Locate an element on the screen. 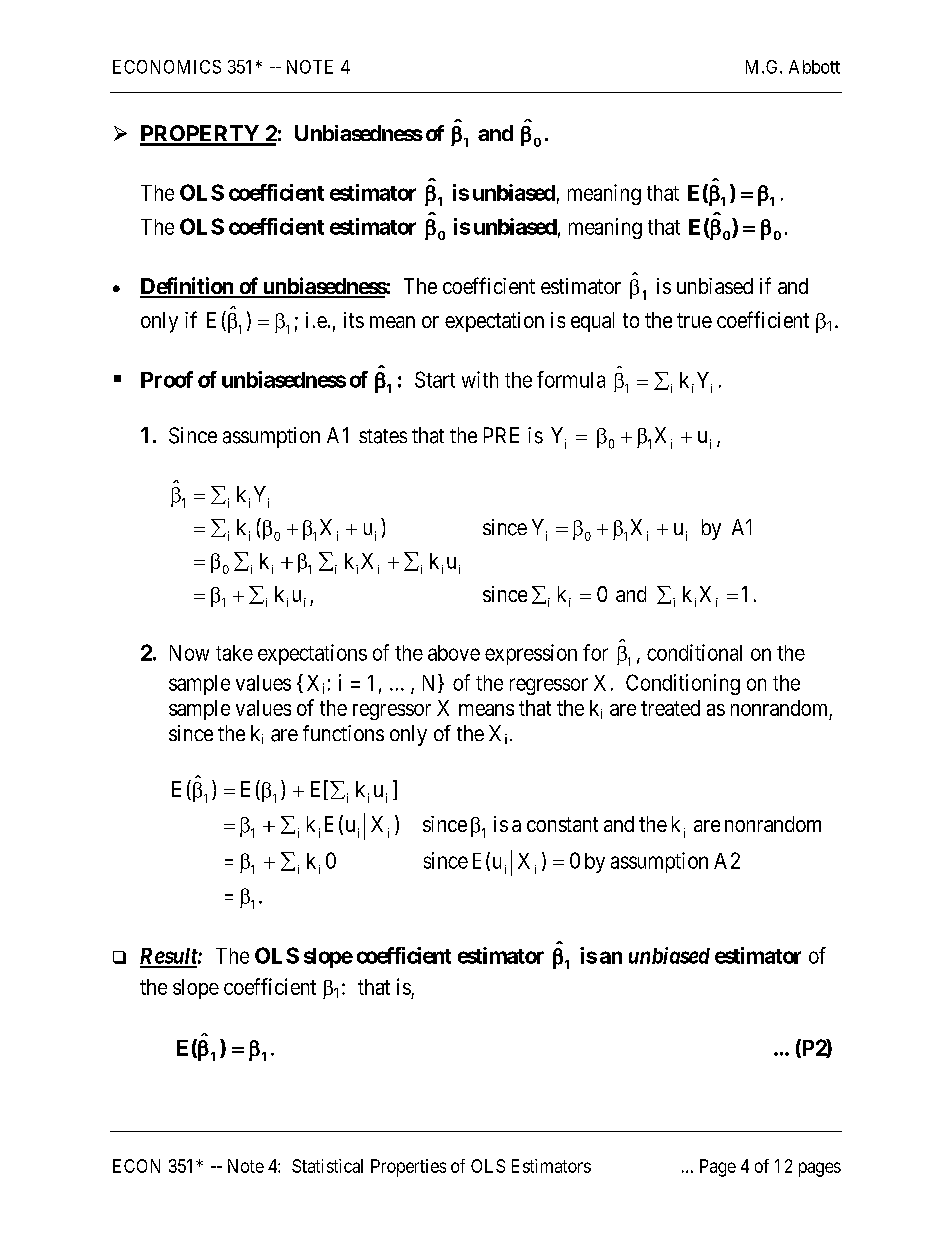  conditional is located at coordinates (694, 652).
